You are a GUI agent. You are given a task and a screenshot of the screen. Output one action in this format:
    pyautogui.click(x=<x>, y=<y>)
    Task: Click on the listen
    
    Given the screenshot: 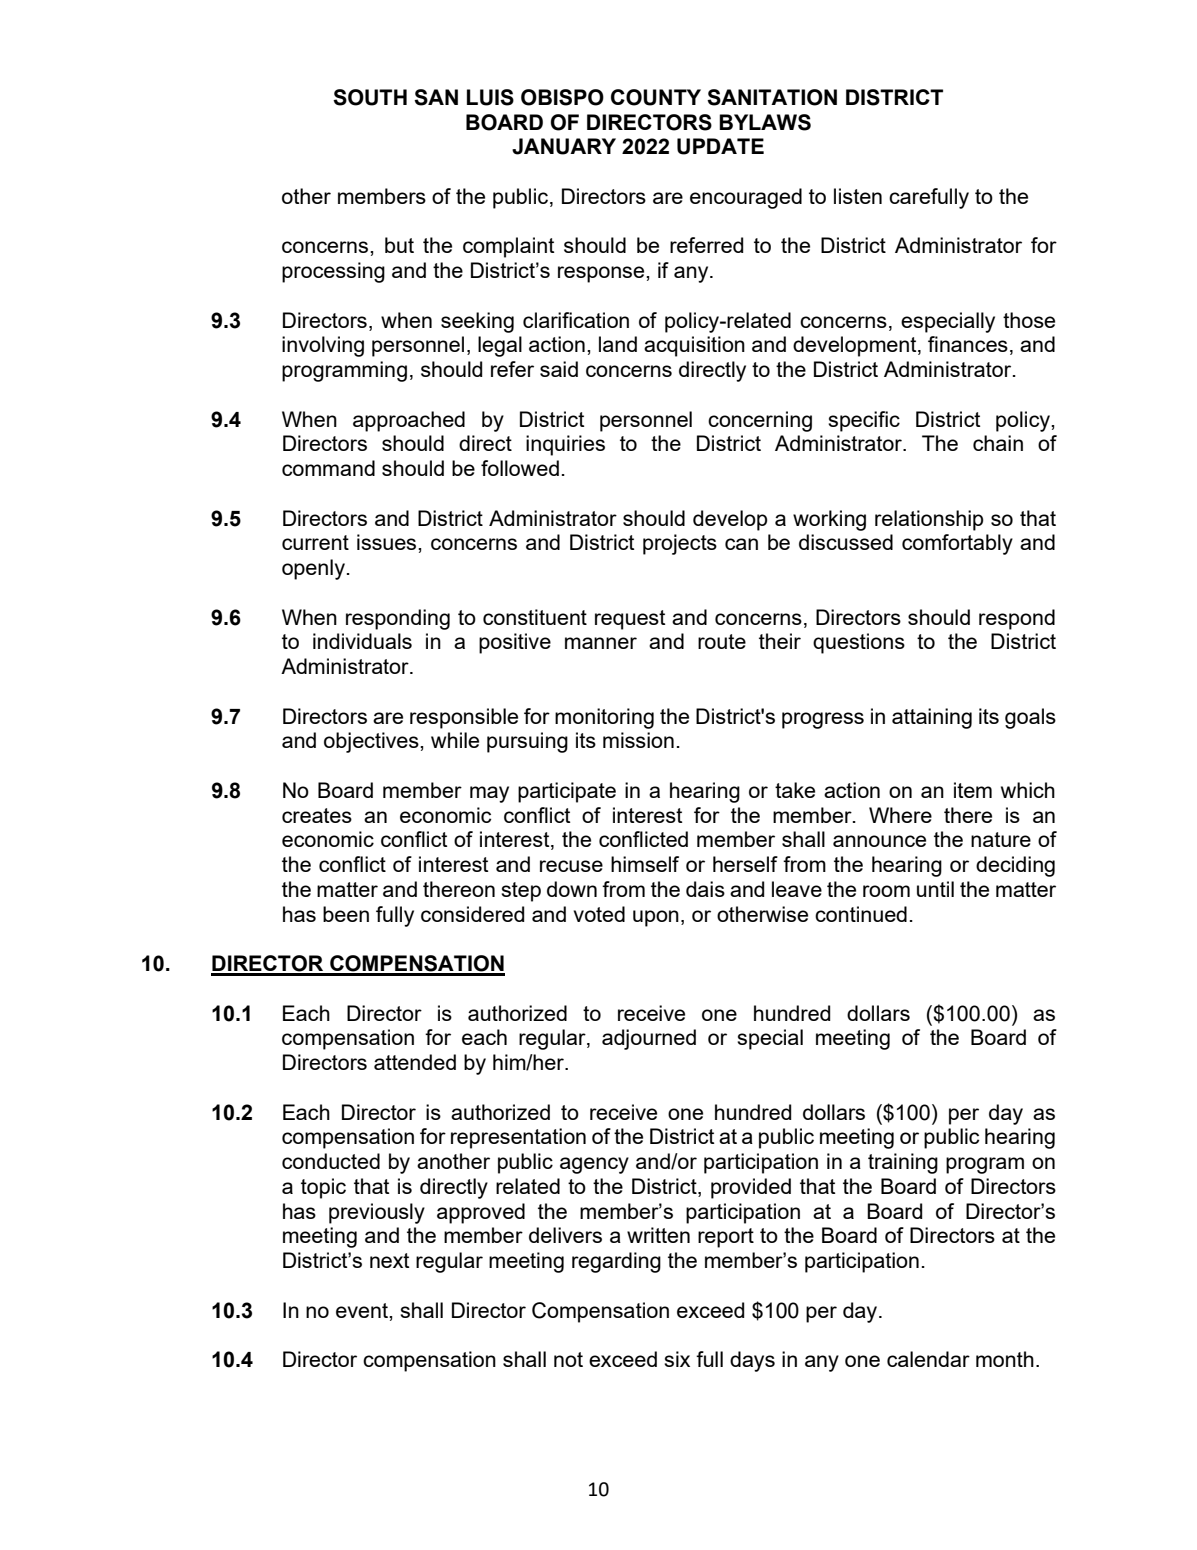 What is the action you would take?
    pyautogui.click(x=858, y=196)
